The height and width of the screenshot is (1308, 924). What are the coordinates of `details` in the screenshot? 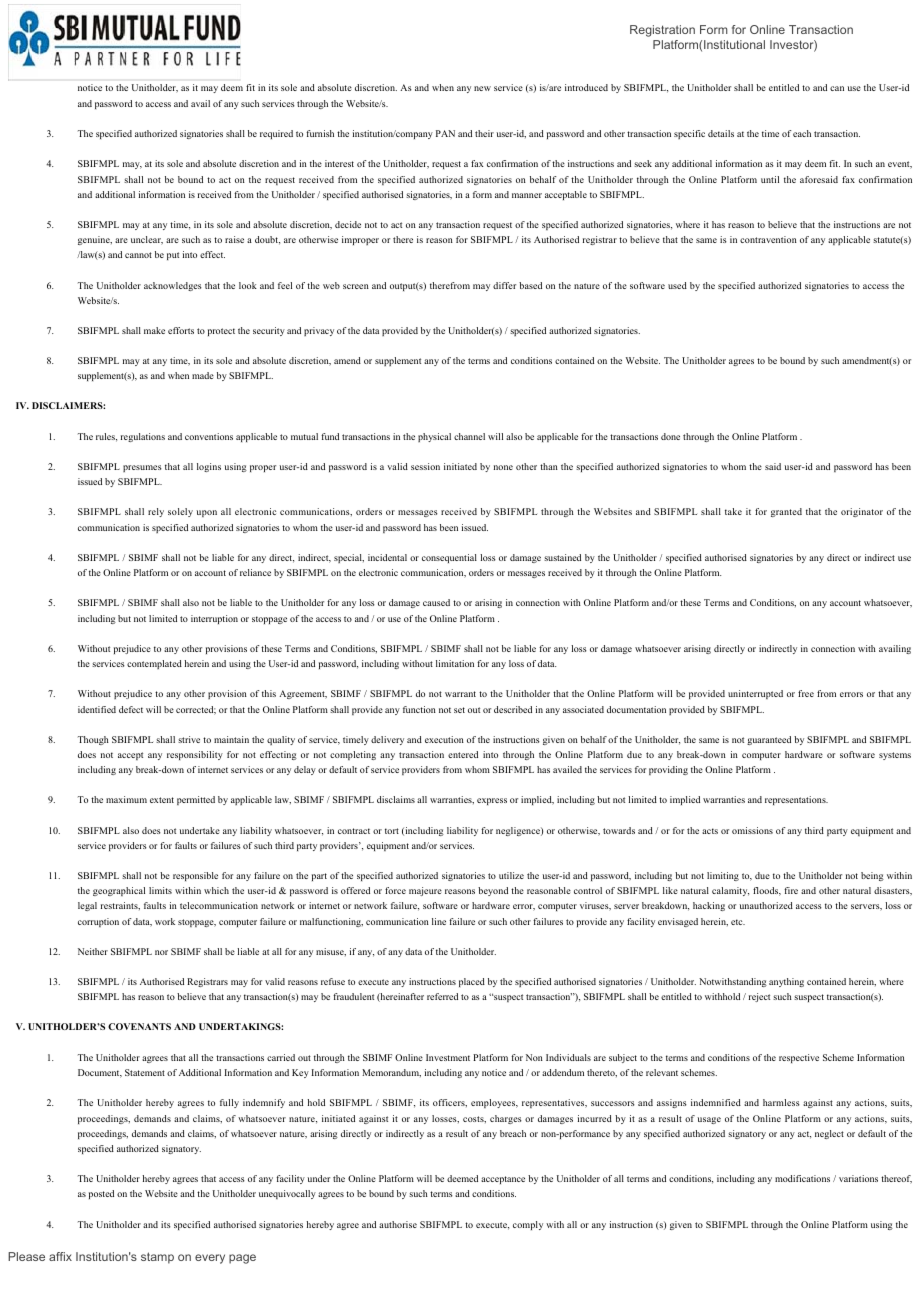 It's located at (721, 133).
